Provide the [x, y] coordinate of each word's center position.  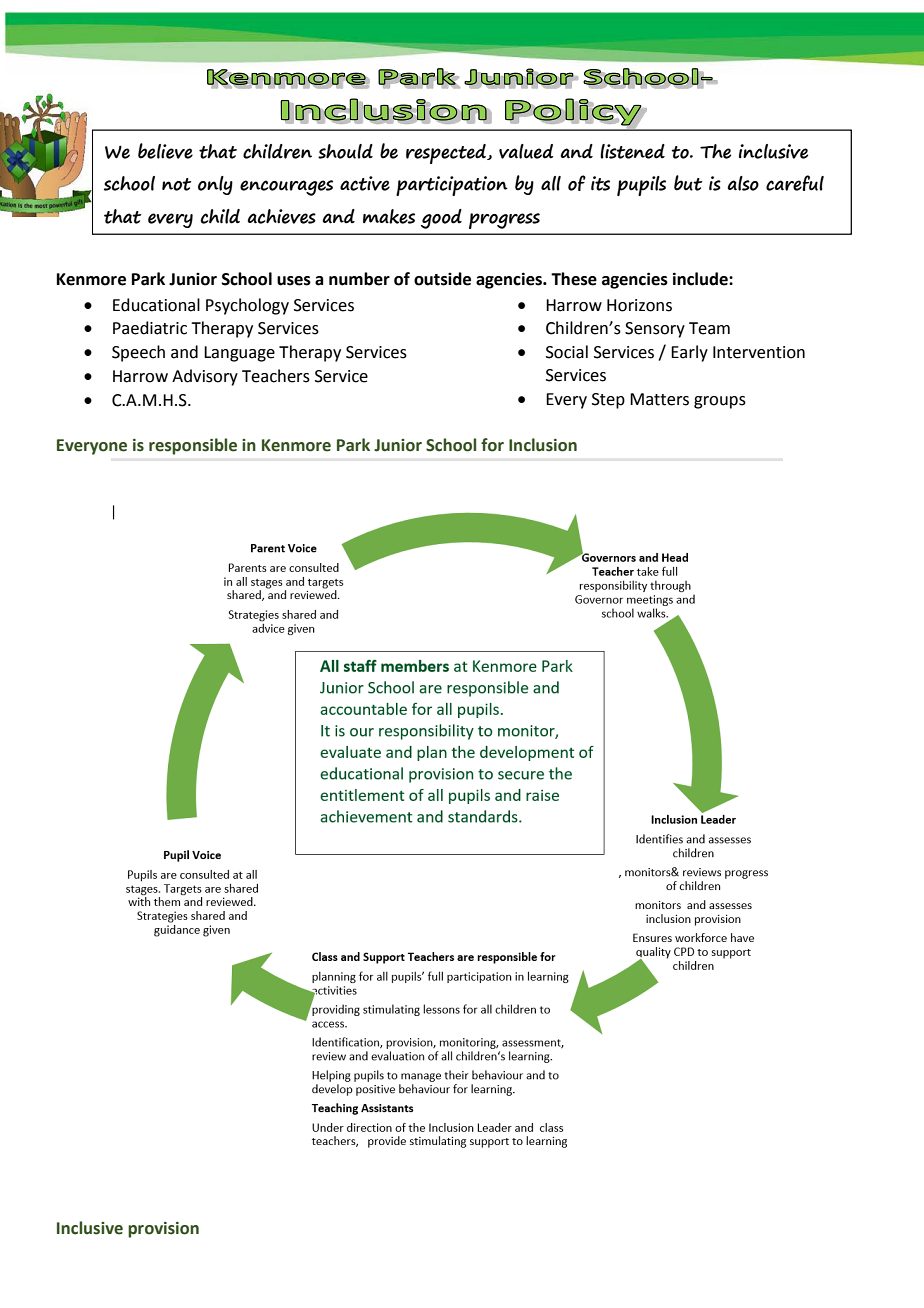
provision [163, 1230]
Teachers [276, 376]
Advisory [205, 377]
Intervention [759, 352]
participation [452, 186]
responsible [193, 446]
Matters [659, 399]
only [215, 185]
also [743, 183]
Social [567, 352]
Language [239, 354]
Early [689, 353]
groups [720, 402]
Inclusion [543, 445]
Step [608, 401]
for [492, 445]
